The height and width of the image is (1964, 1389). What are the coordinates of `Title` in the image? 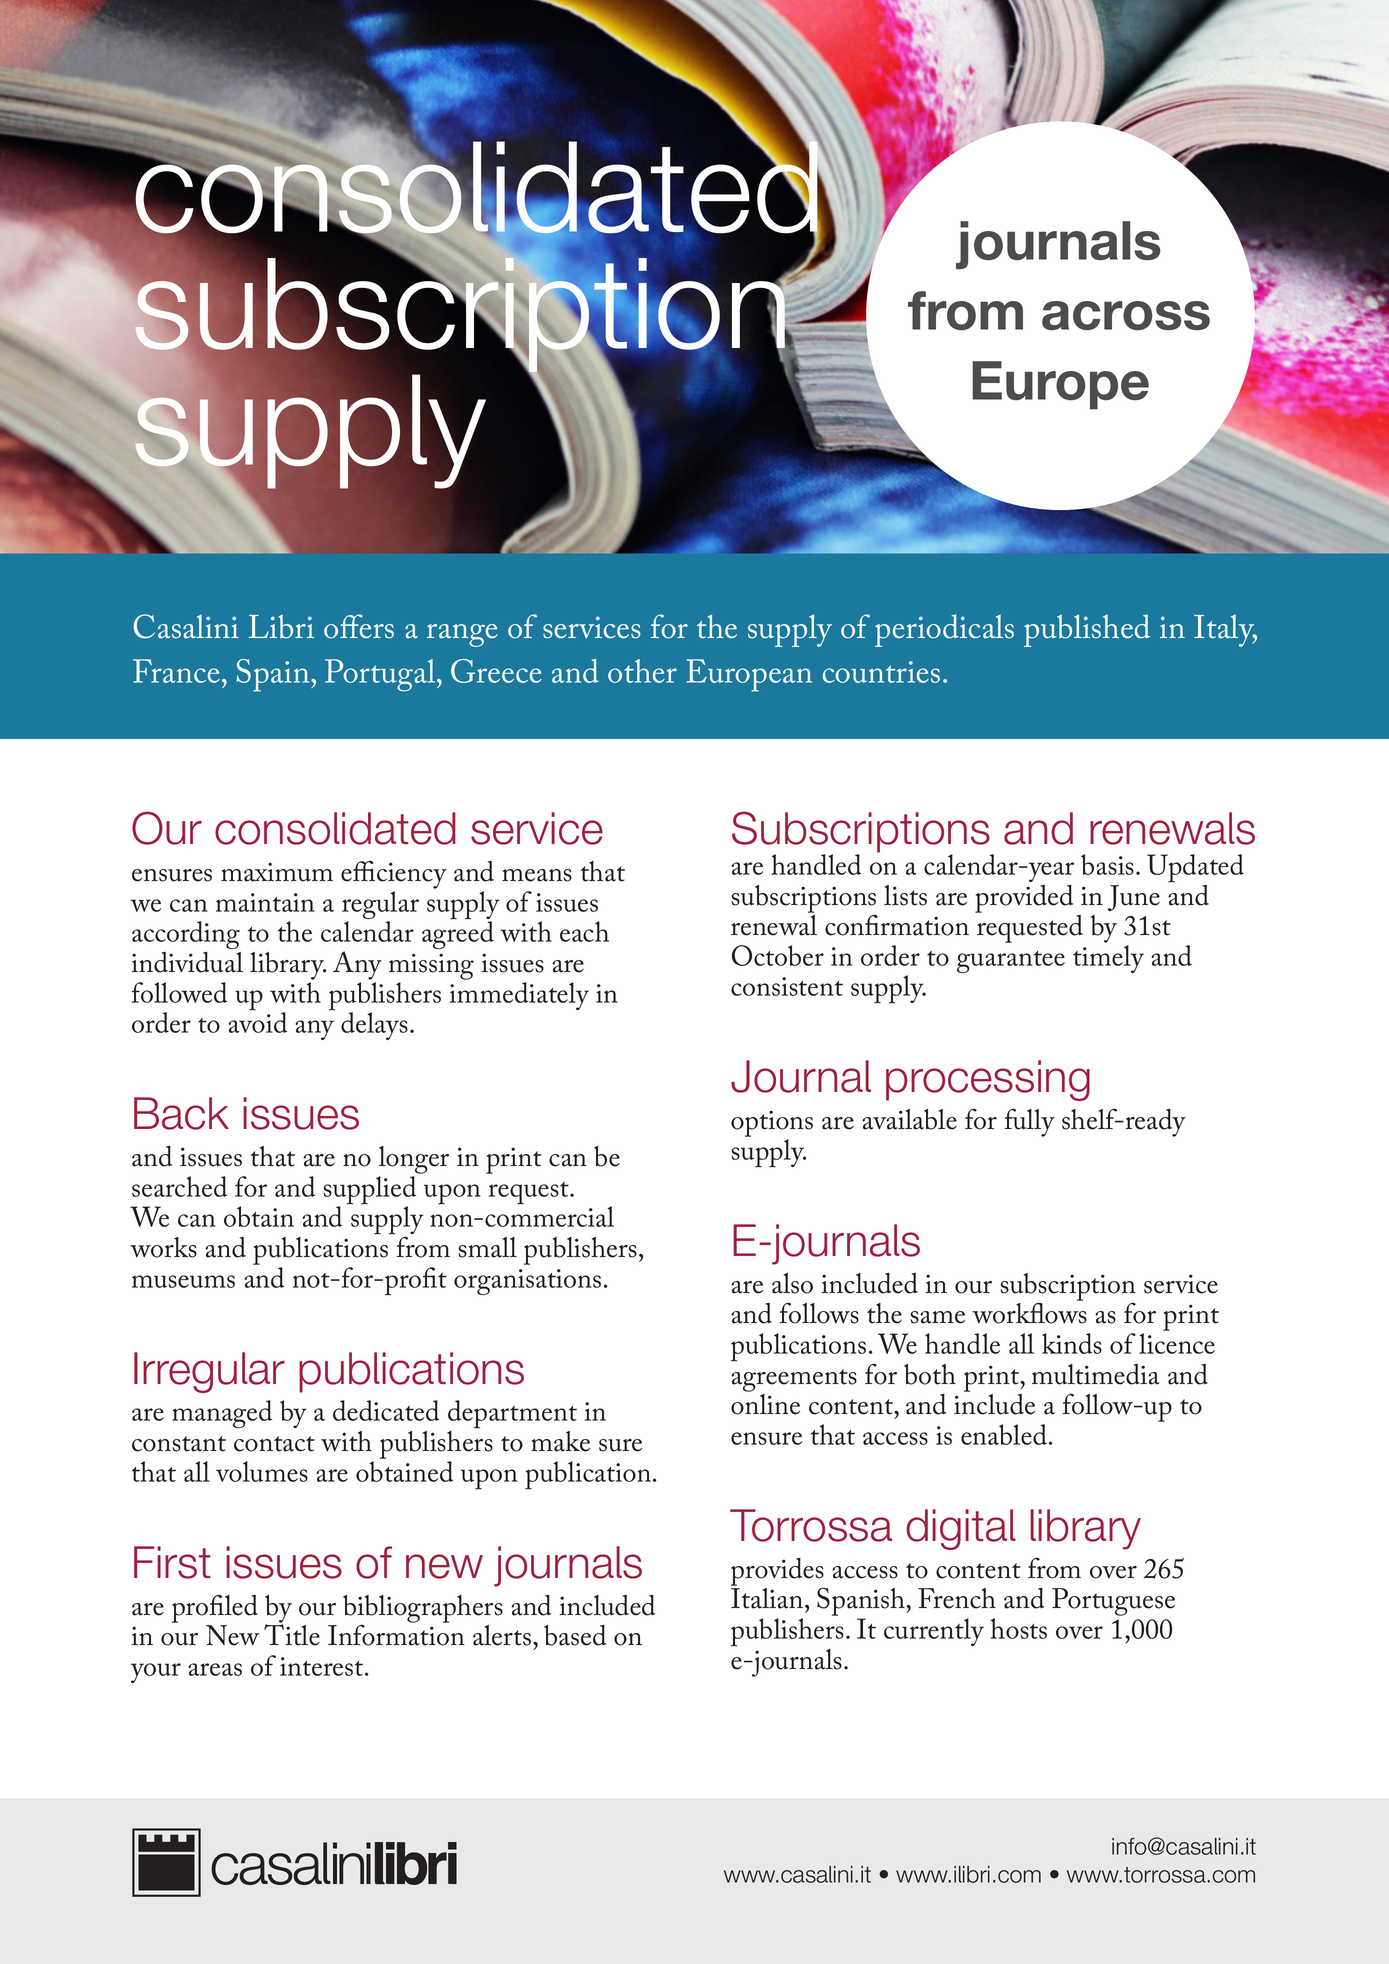 It's located at (292, 1634).
